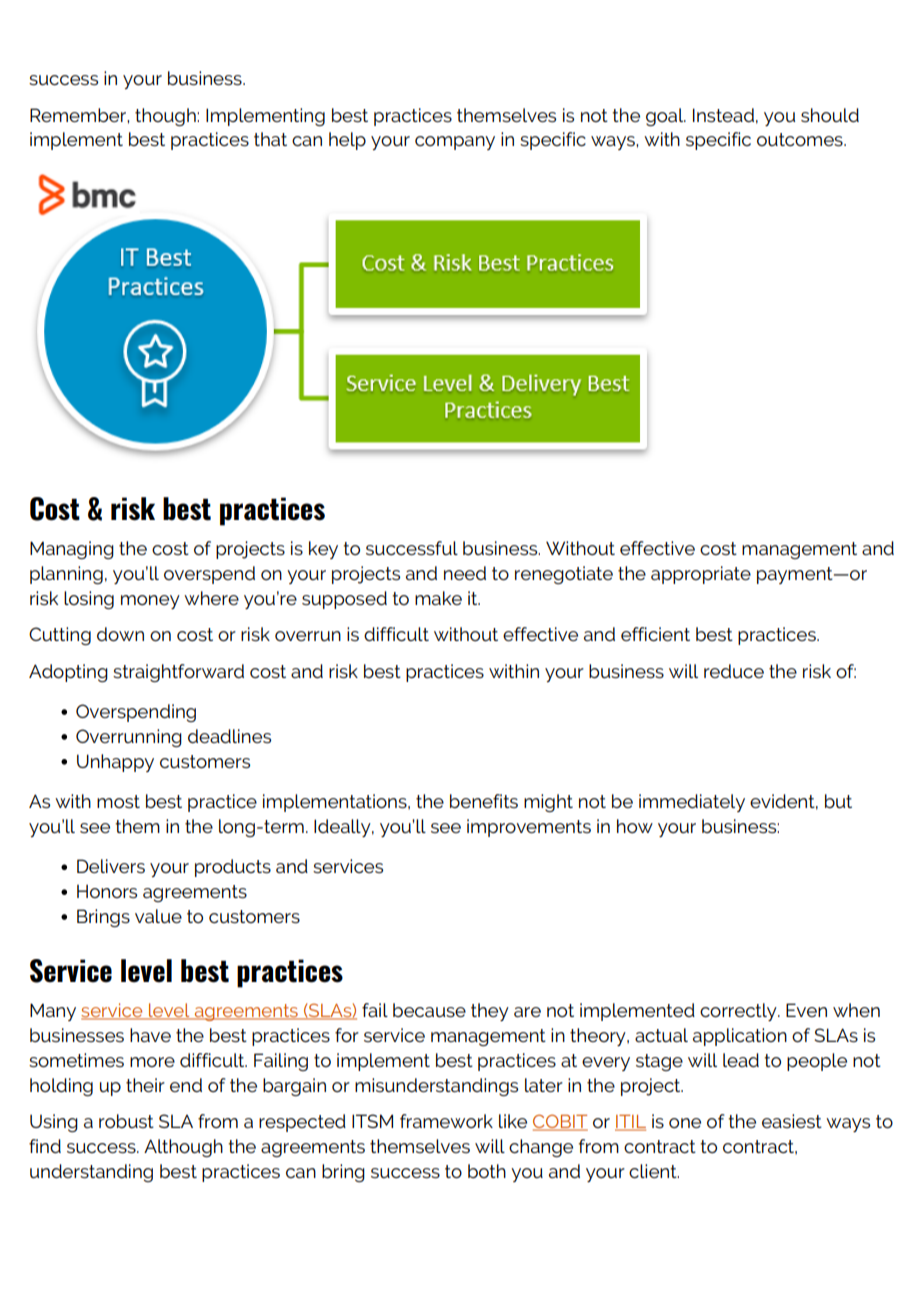  Describe the element at coordinates (801, 139) in the screenshot. I see `outcomes` at that location.
